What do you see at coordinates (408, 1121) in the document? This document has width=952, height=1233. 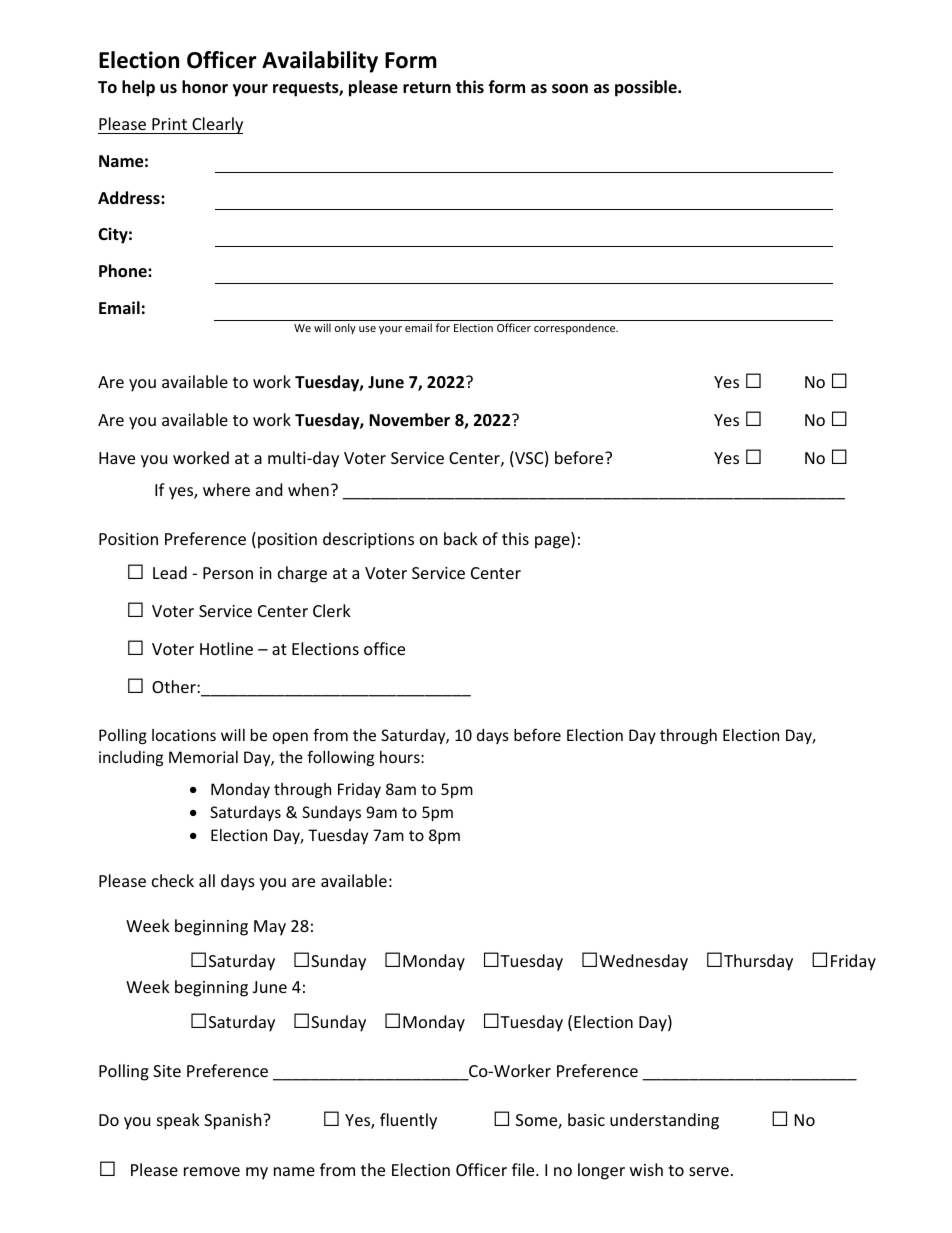 I see `fluently` at bounding box center [408, 1121].
